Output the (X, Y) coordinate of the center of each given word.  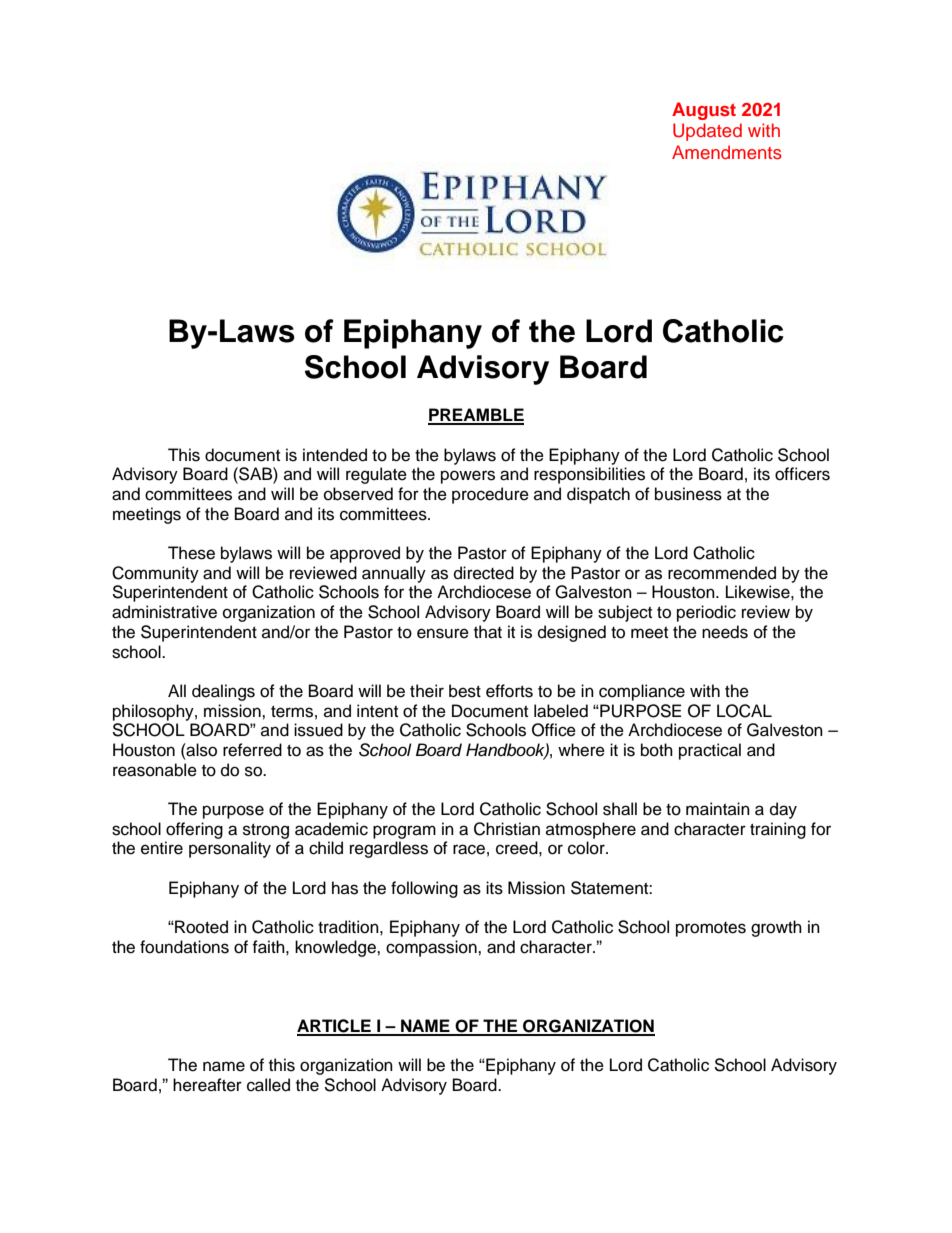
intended (335, 455)
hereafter (207, 1085)
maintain (718, 809)
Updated (707, 132)
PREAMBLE (476, 416)
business (688, 494)
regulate (376, 475)
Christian (507, 829)
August (704, 111)
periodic (706, 613)
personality (230, 849)
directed (484, 573)
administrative (164, 612)
